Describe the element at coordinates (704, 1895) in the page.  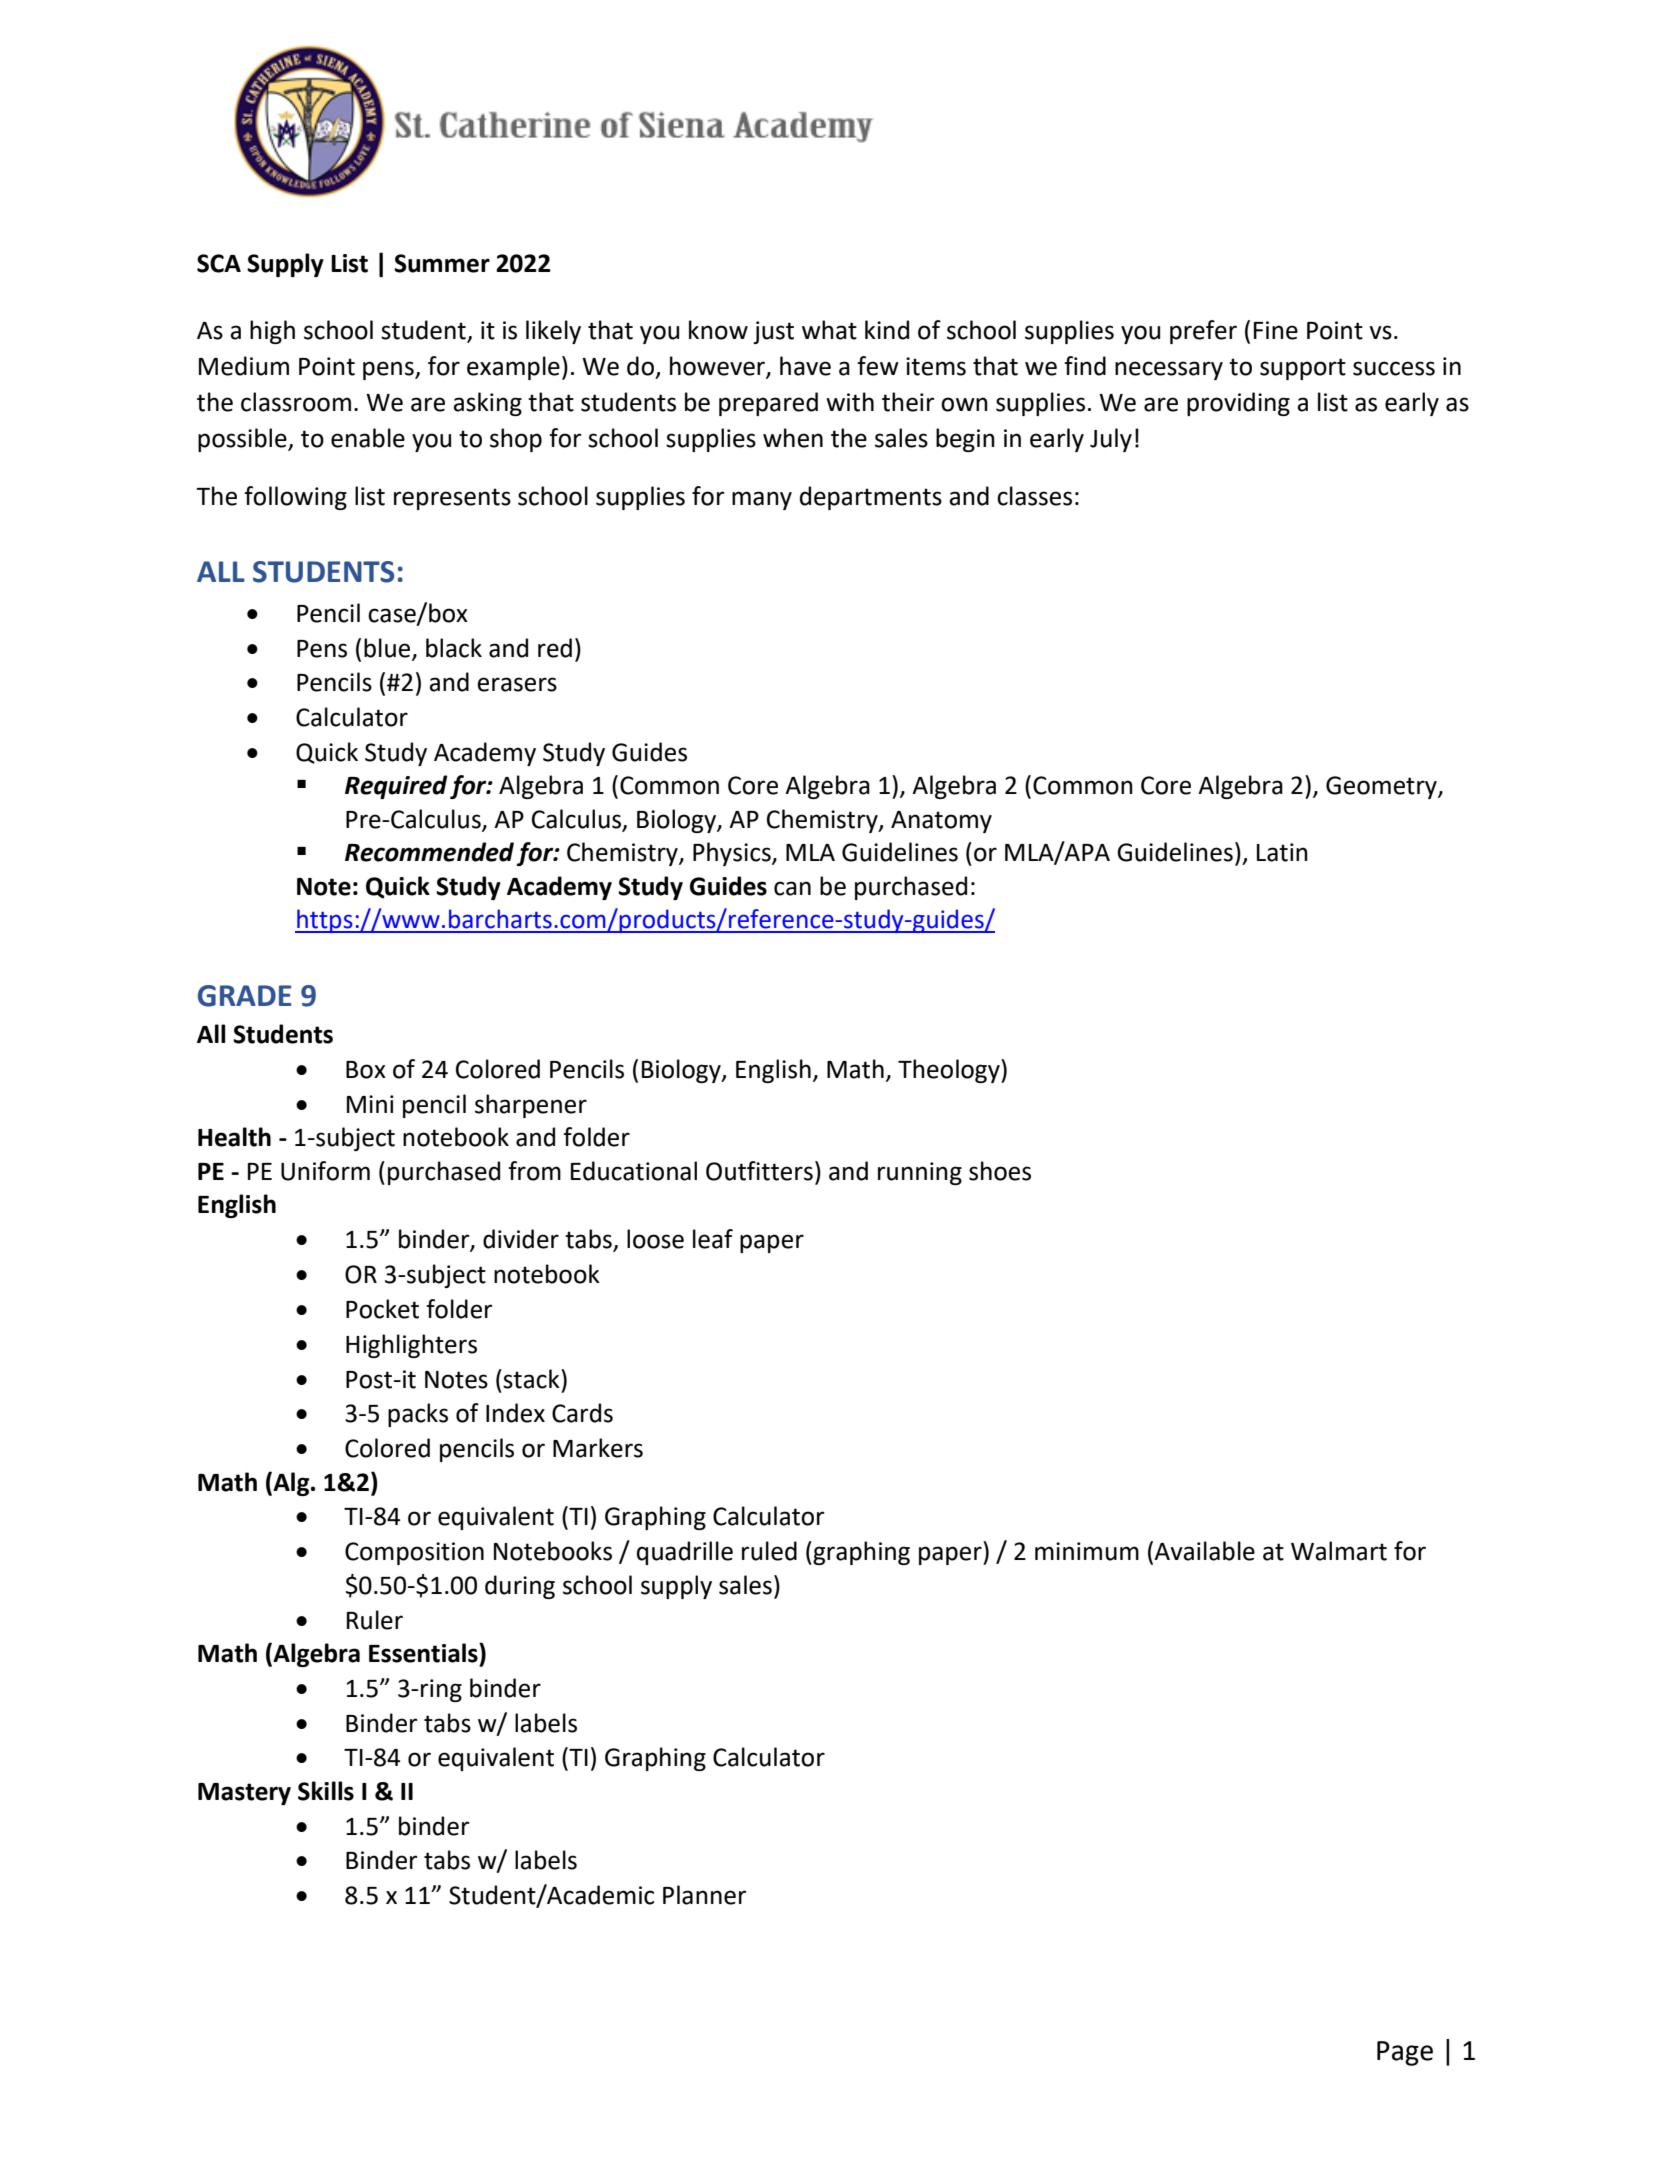
I see `Planner` at that location.
